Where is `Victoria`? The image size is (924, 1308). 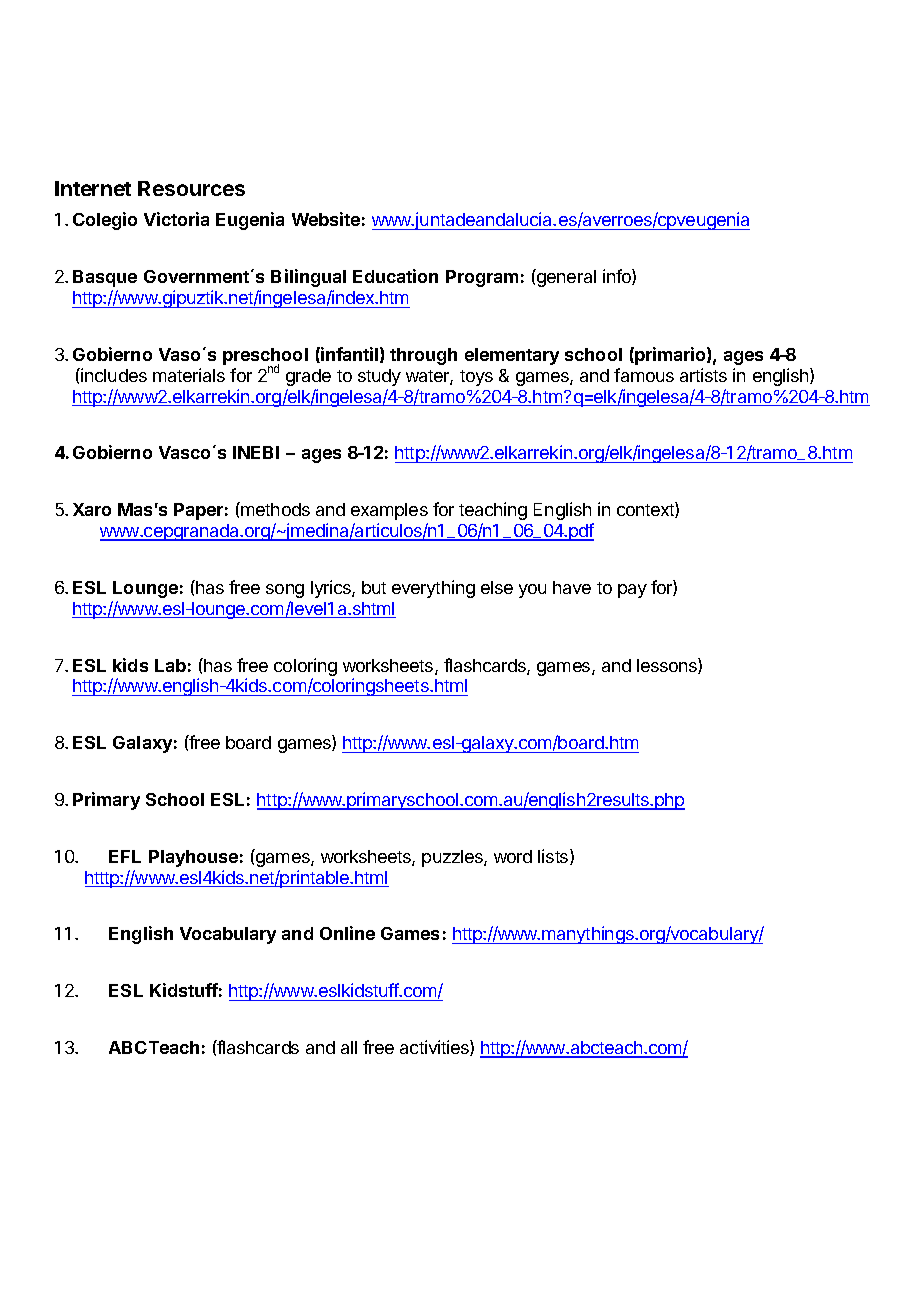
Victoria is located at coordinates (176, 219).
